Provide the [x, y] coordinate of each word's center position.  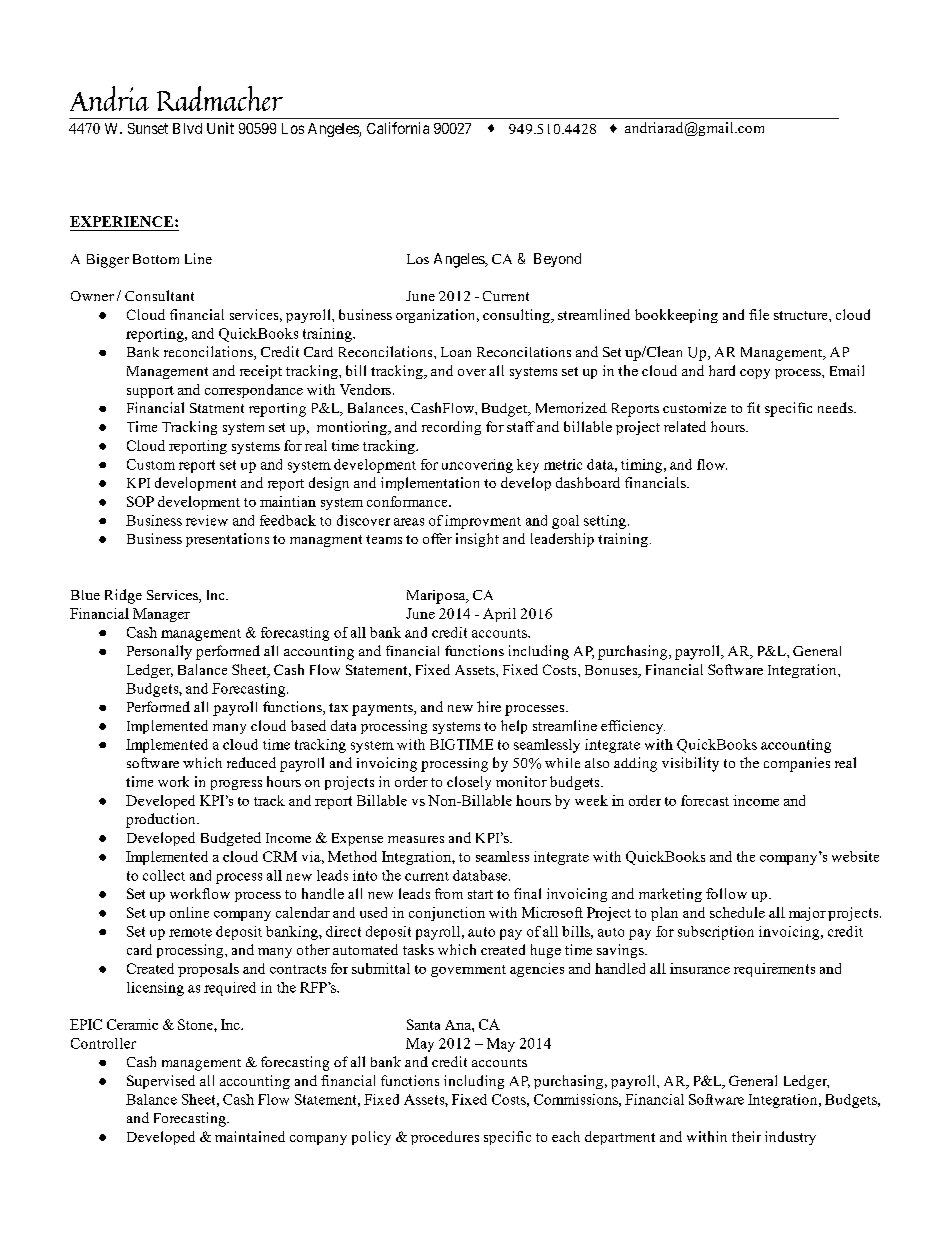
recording [451, 428]
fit [753, 407]
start [480, 894]
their [746, 1136]
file [759, 314]
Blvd [187, 128]
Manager [161, 615]
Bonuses [612, 671]
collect [164, 875]
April [499, 615]
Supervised [161, 1082]
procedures [445, 1138]
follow [726, 893]
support [150, 392]
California [398, 128]
